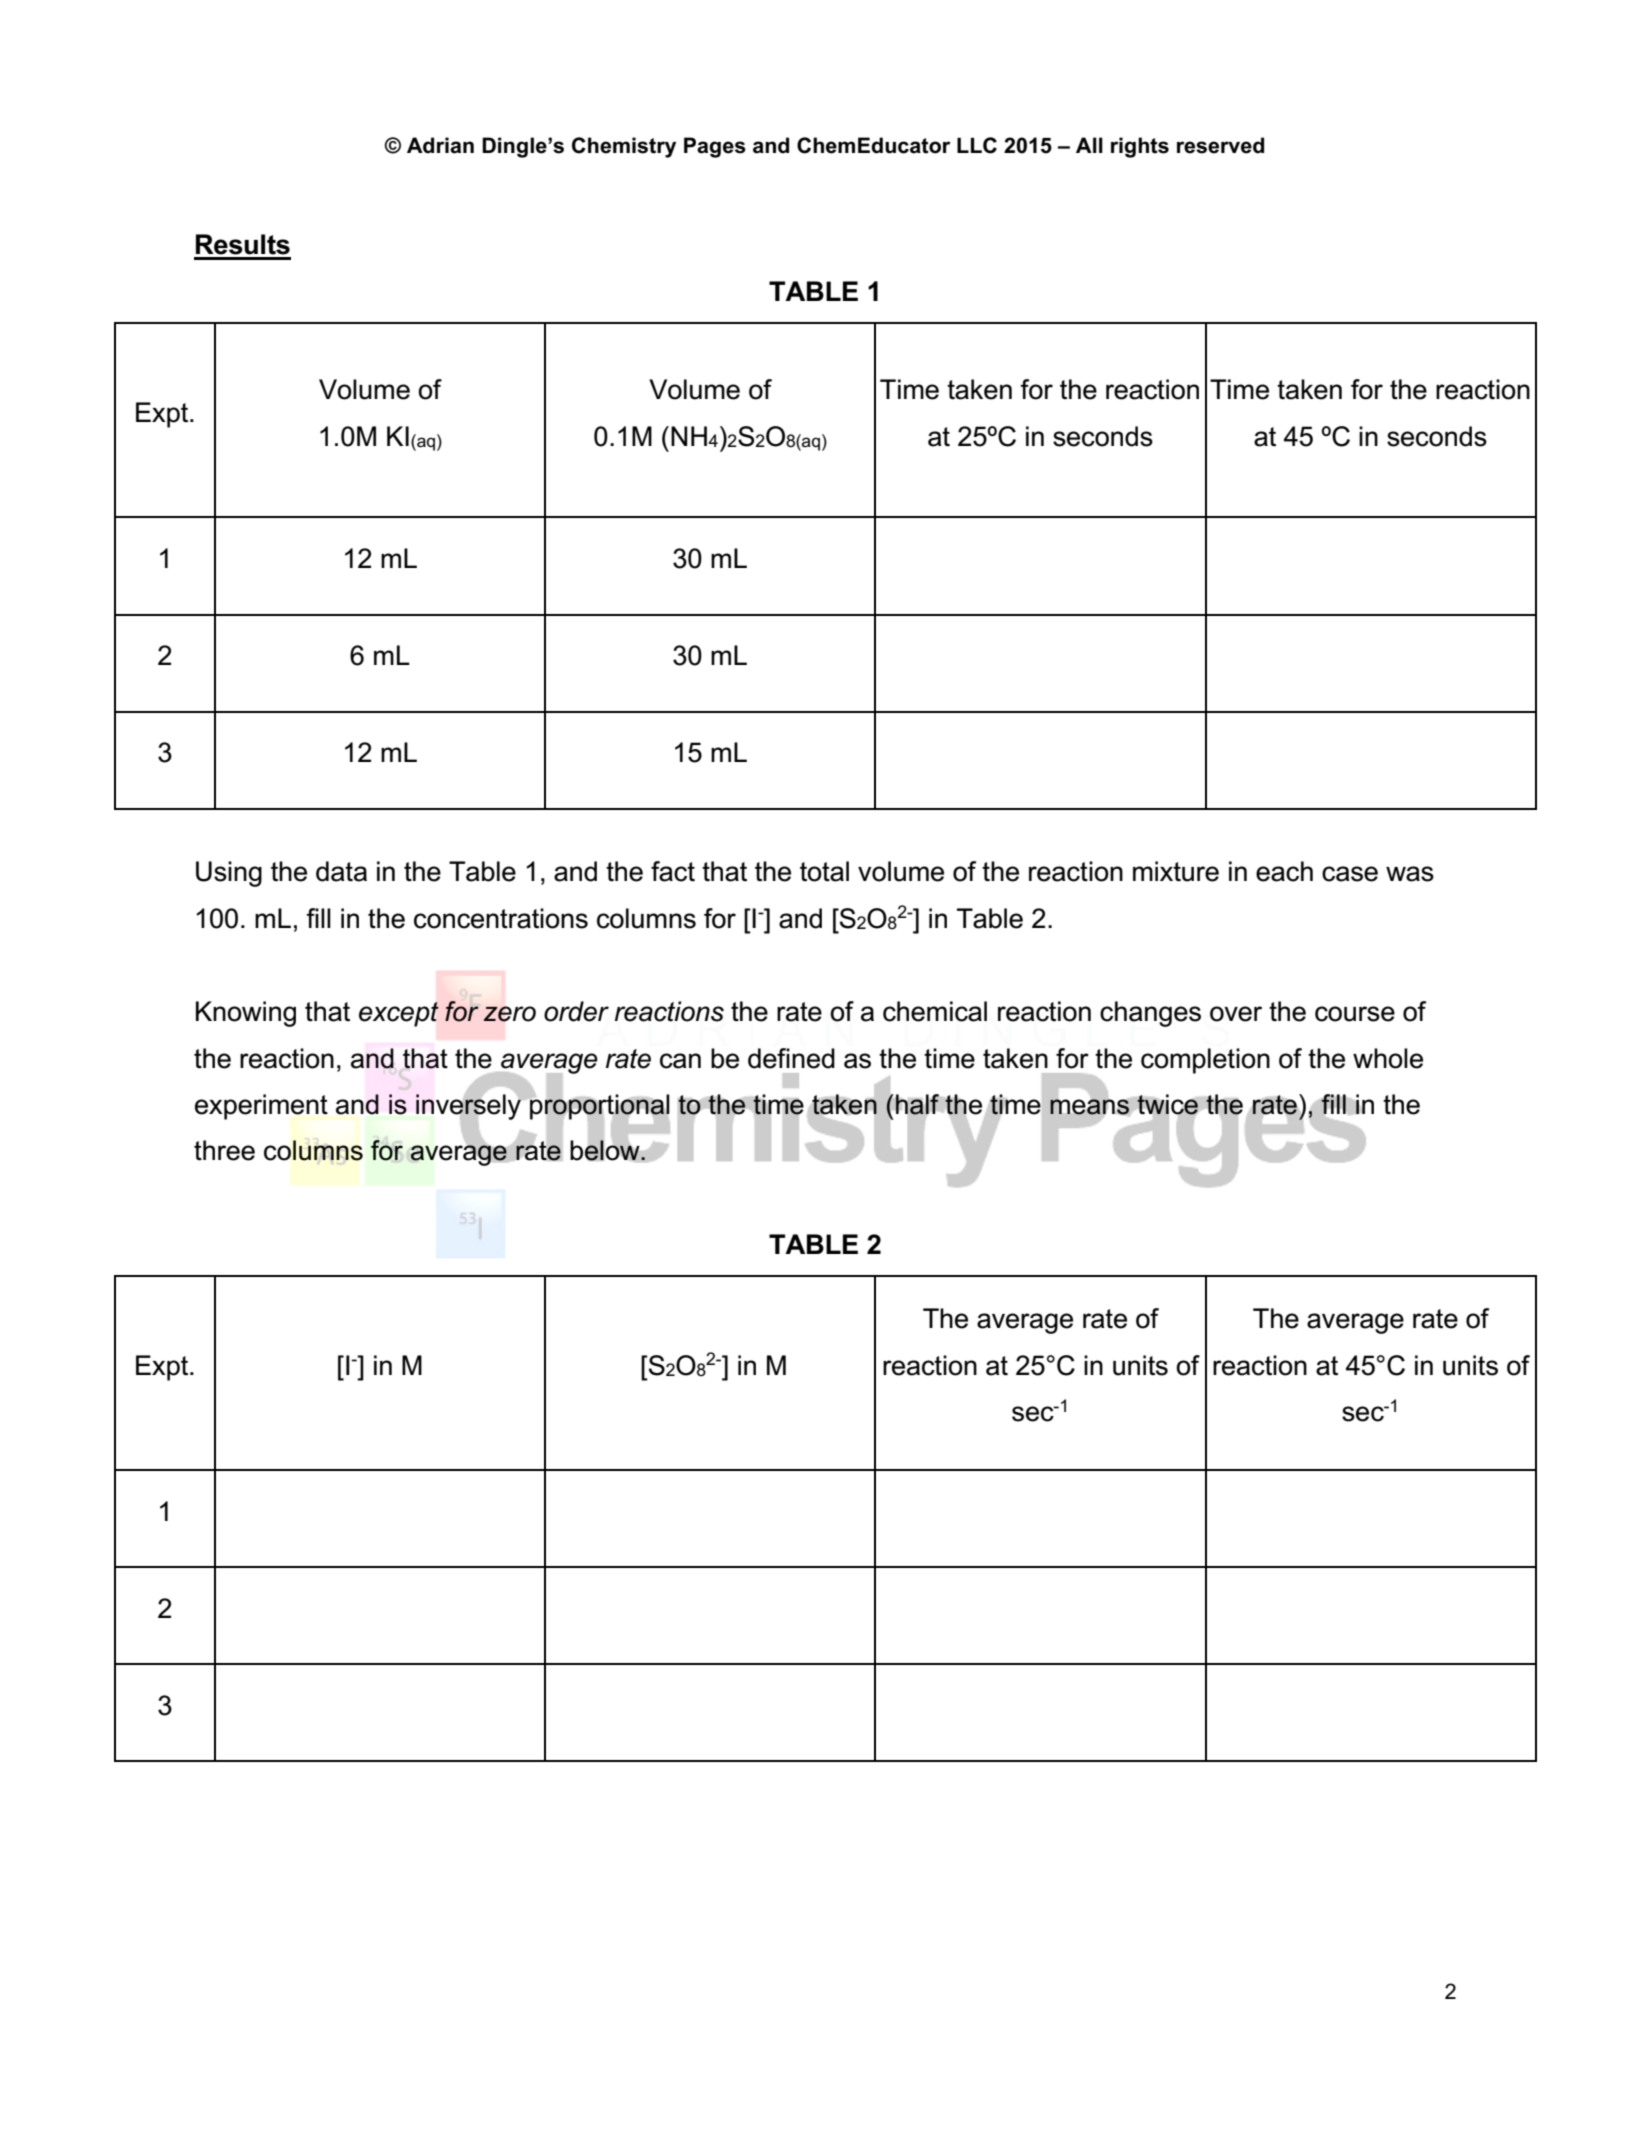  Describe the element at coordinates (341, 871) in the screenshot. I see `data` at that location.
